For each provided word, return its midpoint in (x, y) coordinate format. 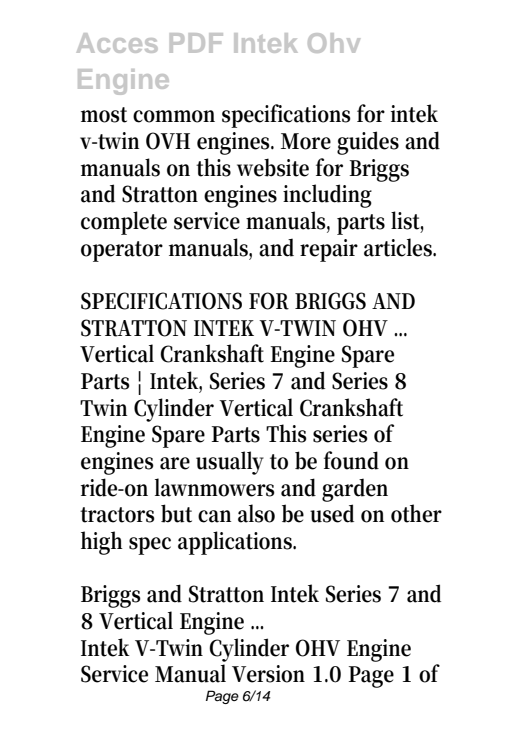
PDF (196, 43)
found (351, 460)
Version (268, 674)
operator (122, 251)
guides (368, 143)
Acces (117, 43)
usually (230, 463)
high (102, 543)
